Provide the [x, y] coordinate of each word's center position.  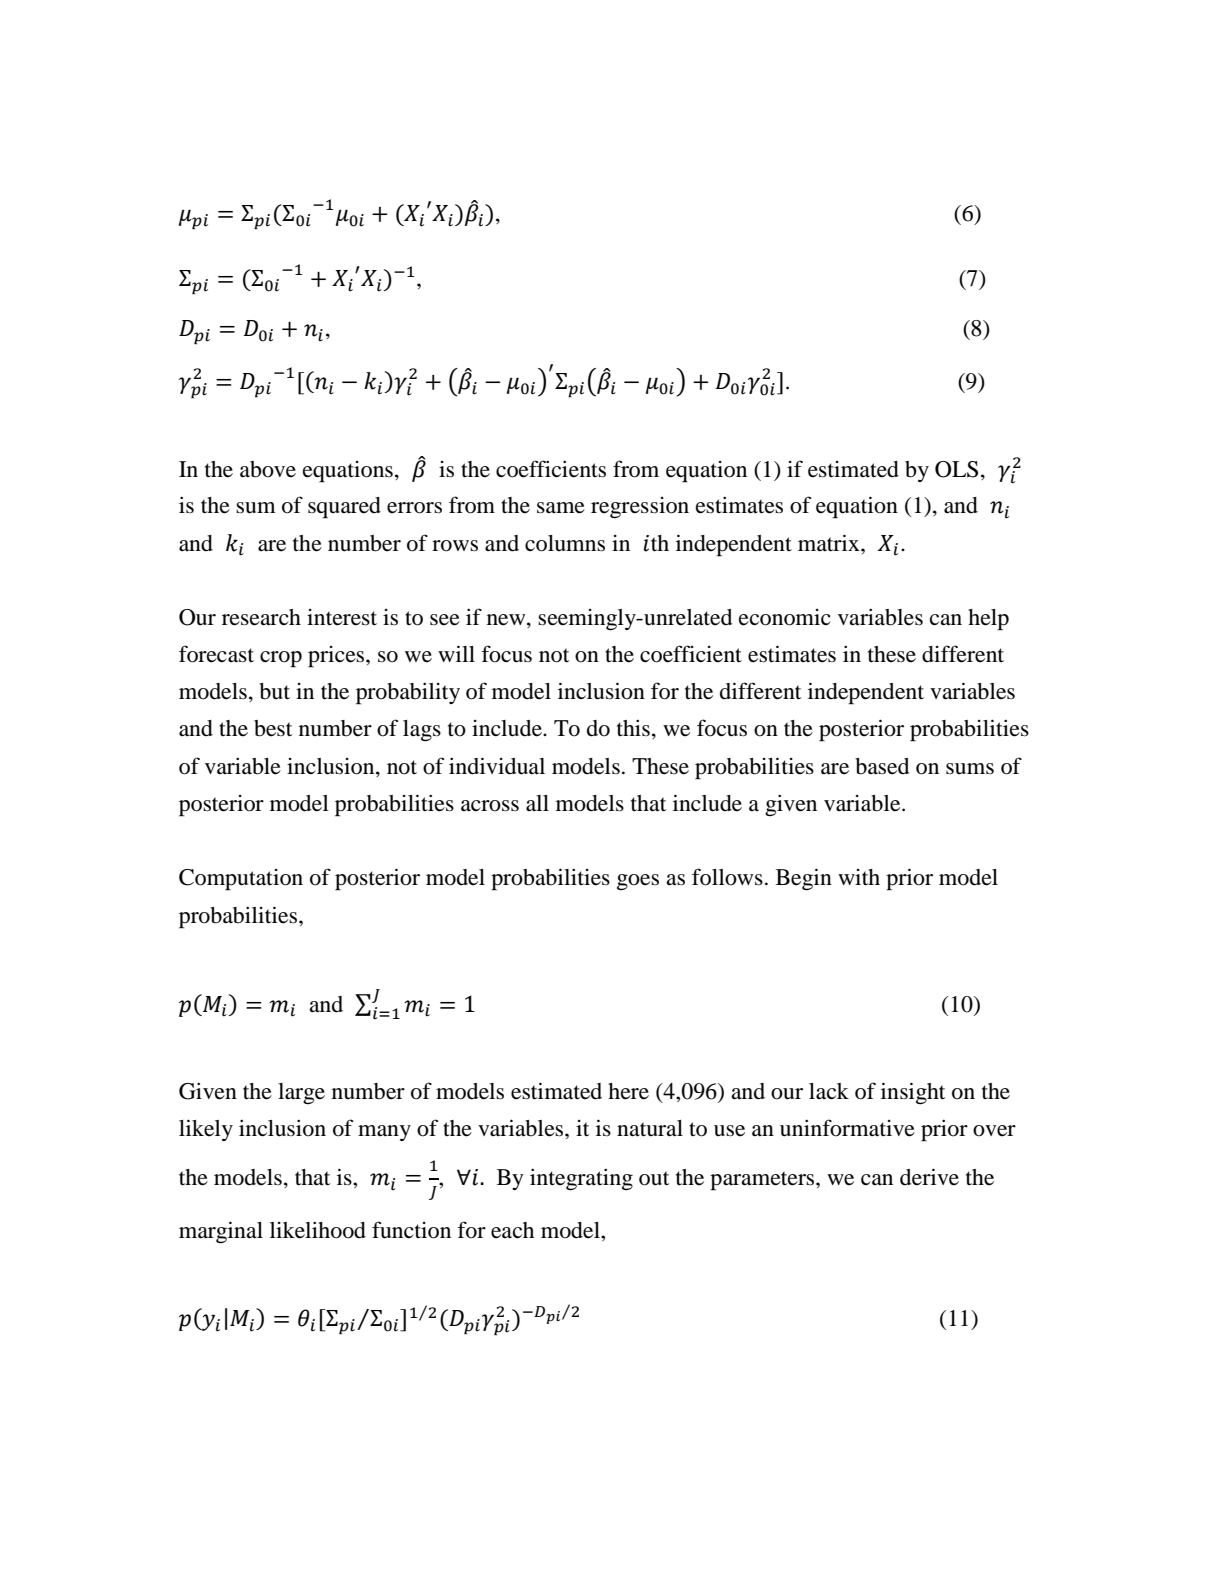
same [561, 508]
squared [344, 508]
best [273, 728]
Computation [241, 880]
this [633, 728]
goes [638, 882]
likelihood [318, 1230]
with [859, 877]
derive [929, 1177]
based [882, 766]
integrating [581, 1179]
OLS [956, 469]
